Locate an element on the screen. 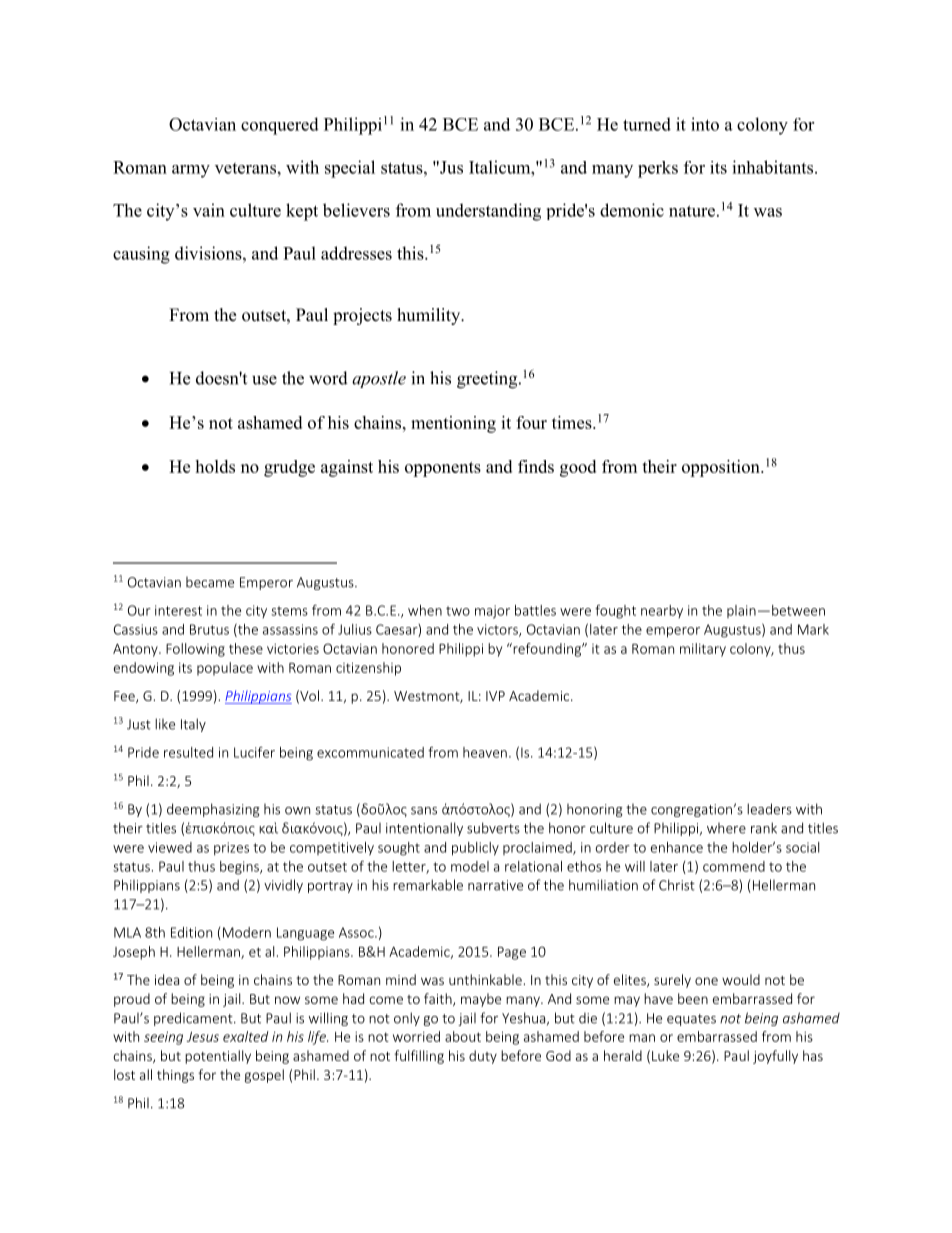  about is located at coordinates (463, 1036).
